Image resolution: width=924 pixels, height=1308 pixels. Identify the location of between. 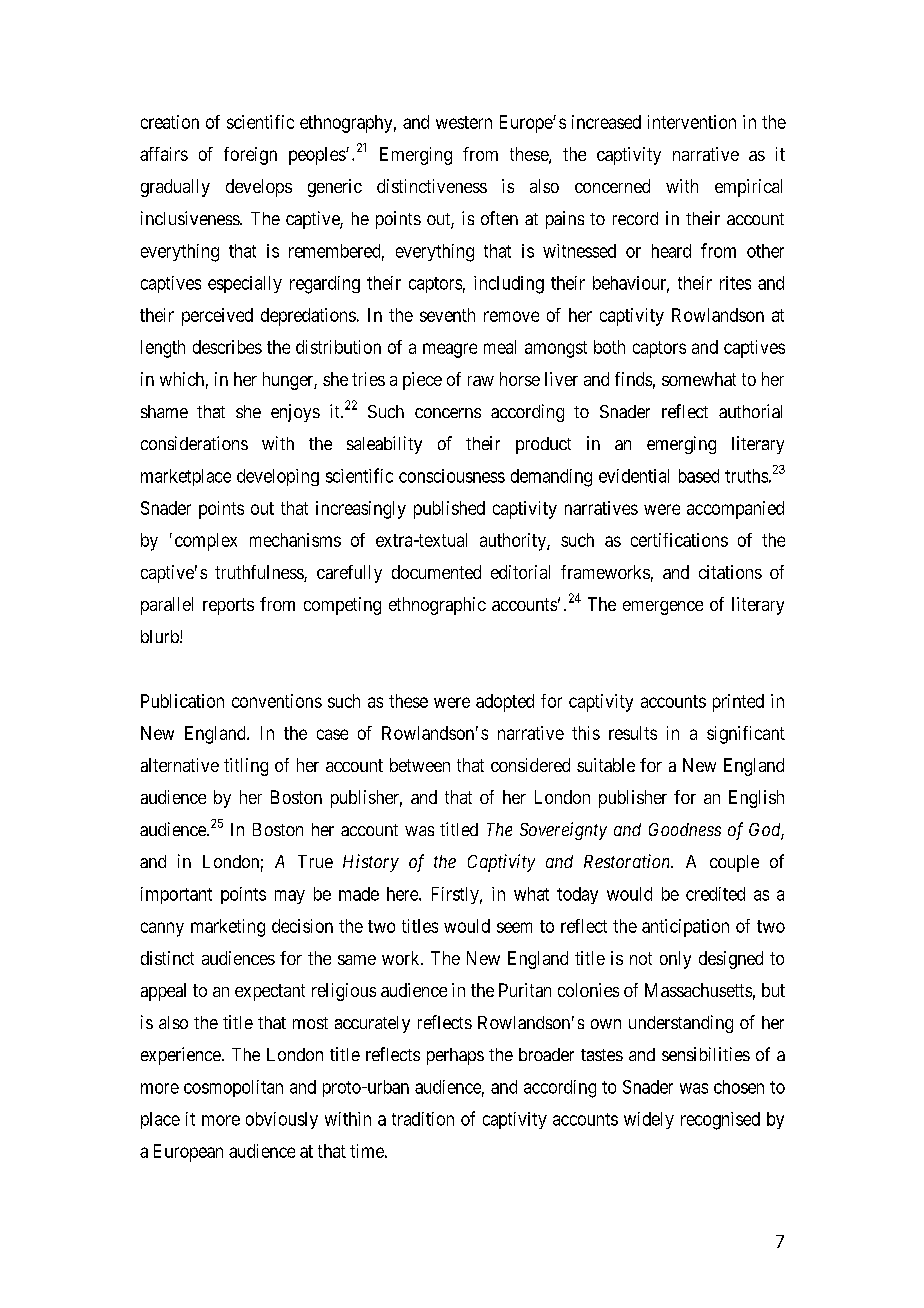
(420, 765).
